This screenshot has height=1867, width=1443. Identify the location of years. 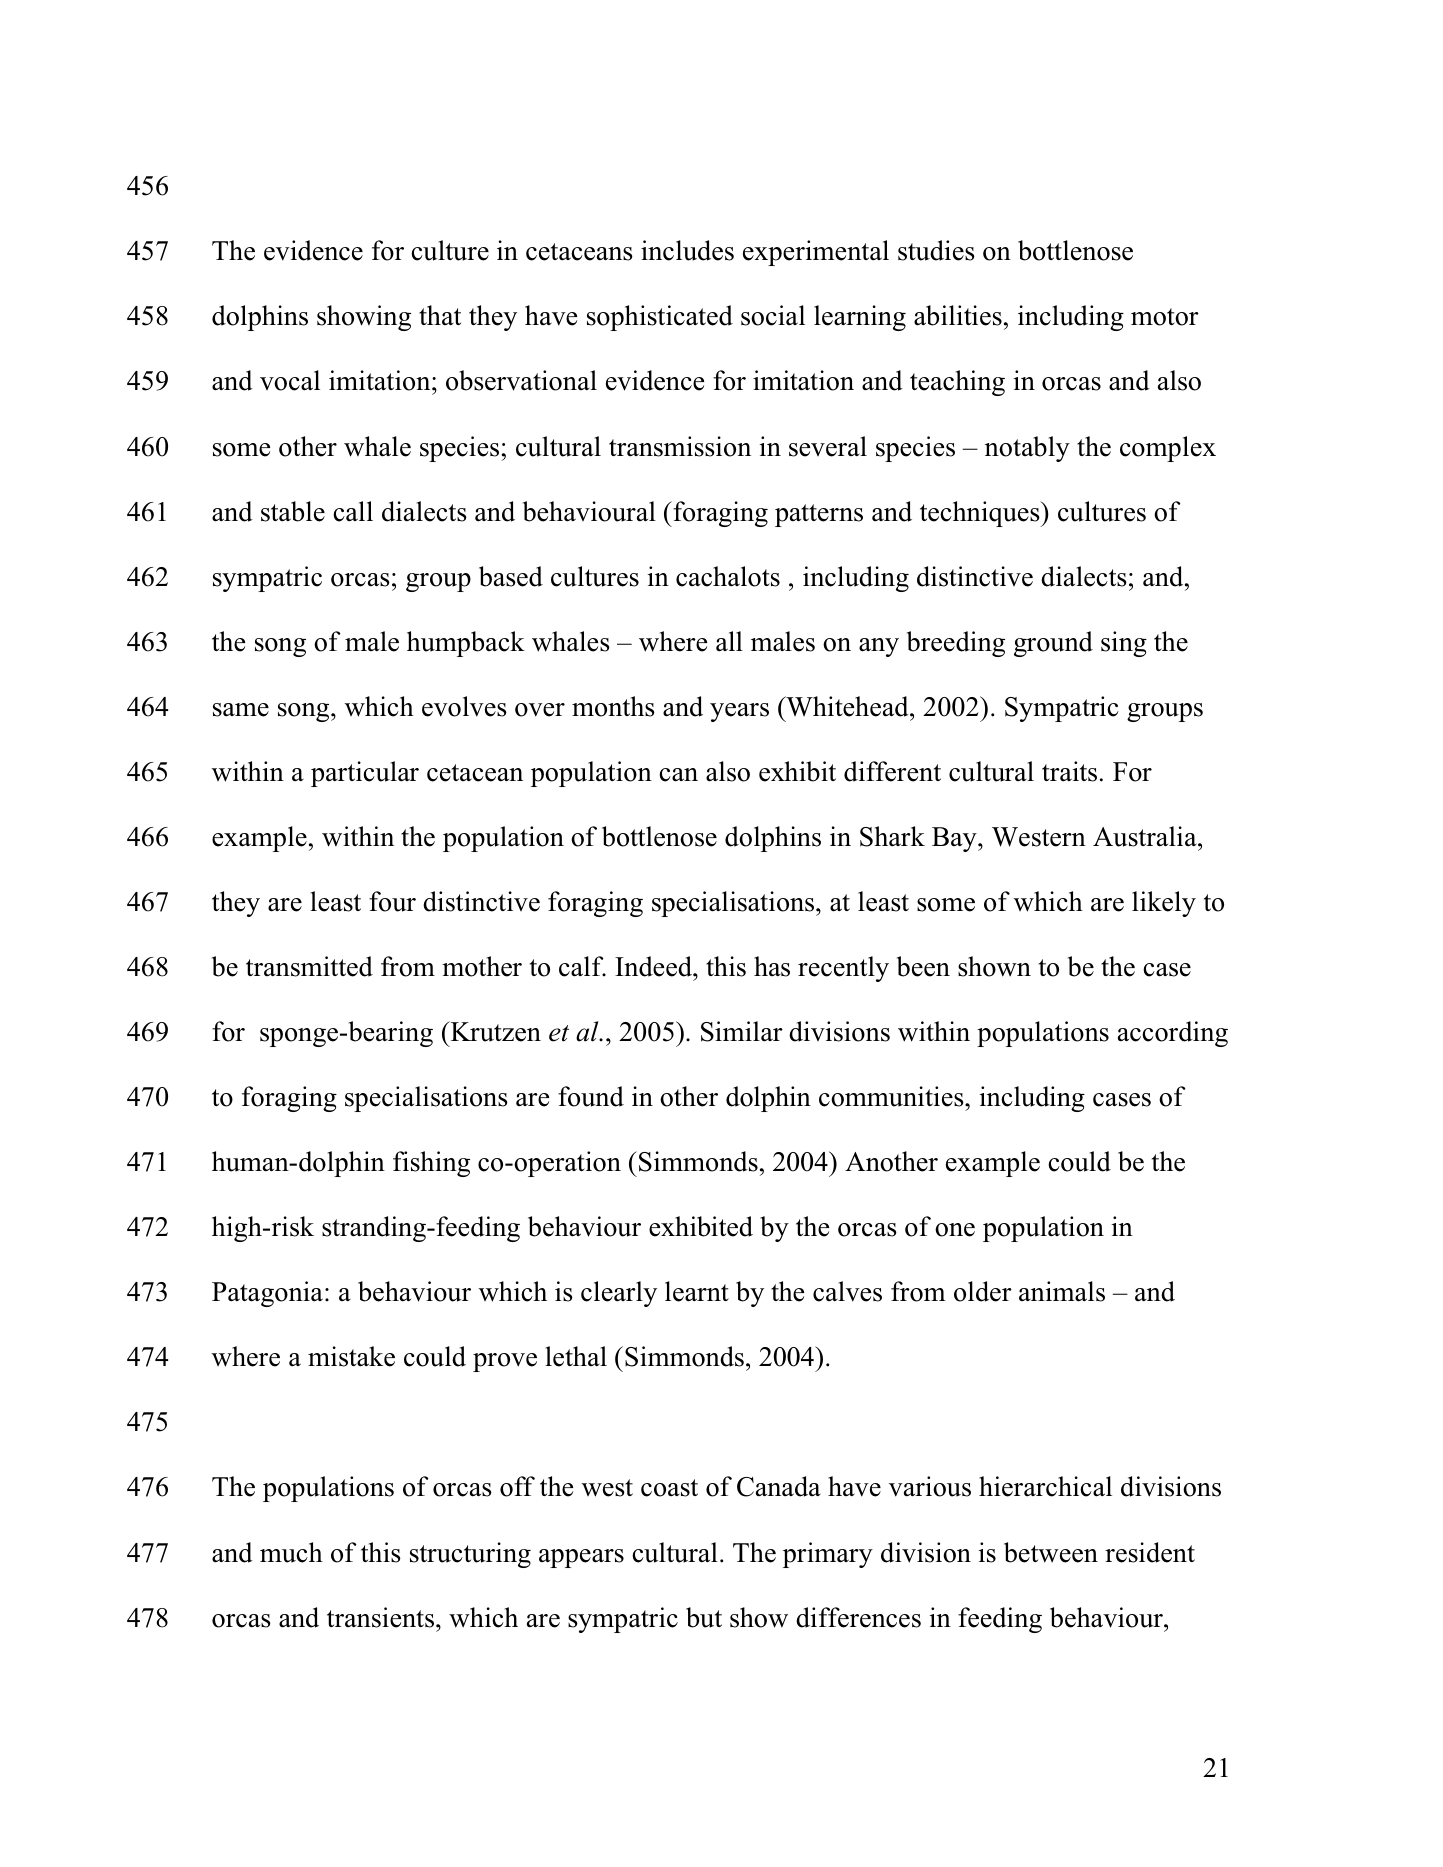
(739, 712).
